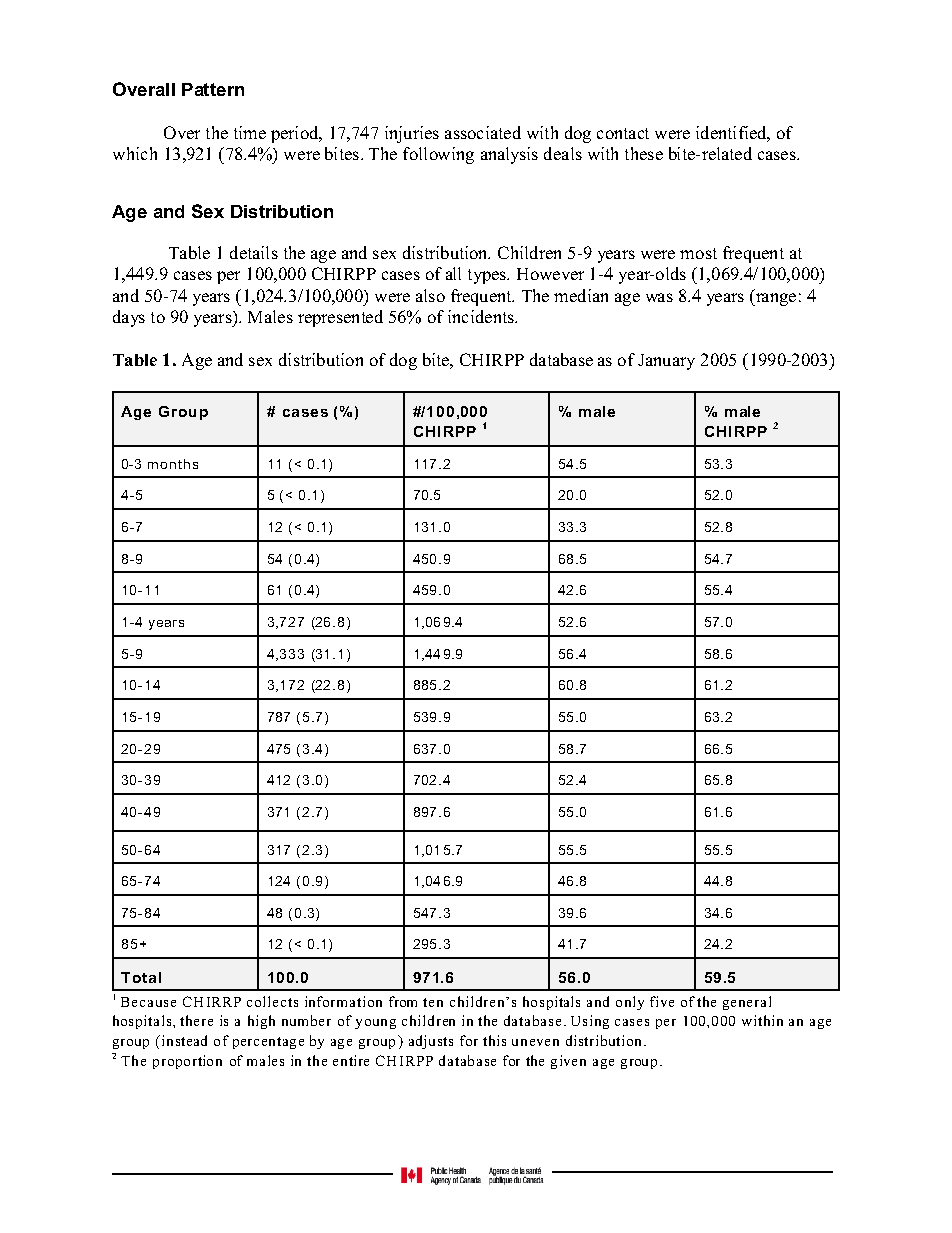  What do you see at coordinates (644, 153) in the screenshot?
I see `these` at bounding box center [644, 153].
